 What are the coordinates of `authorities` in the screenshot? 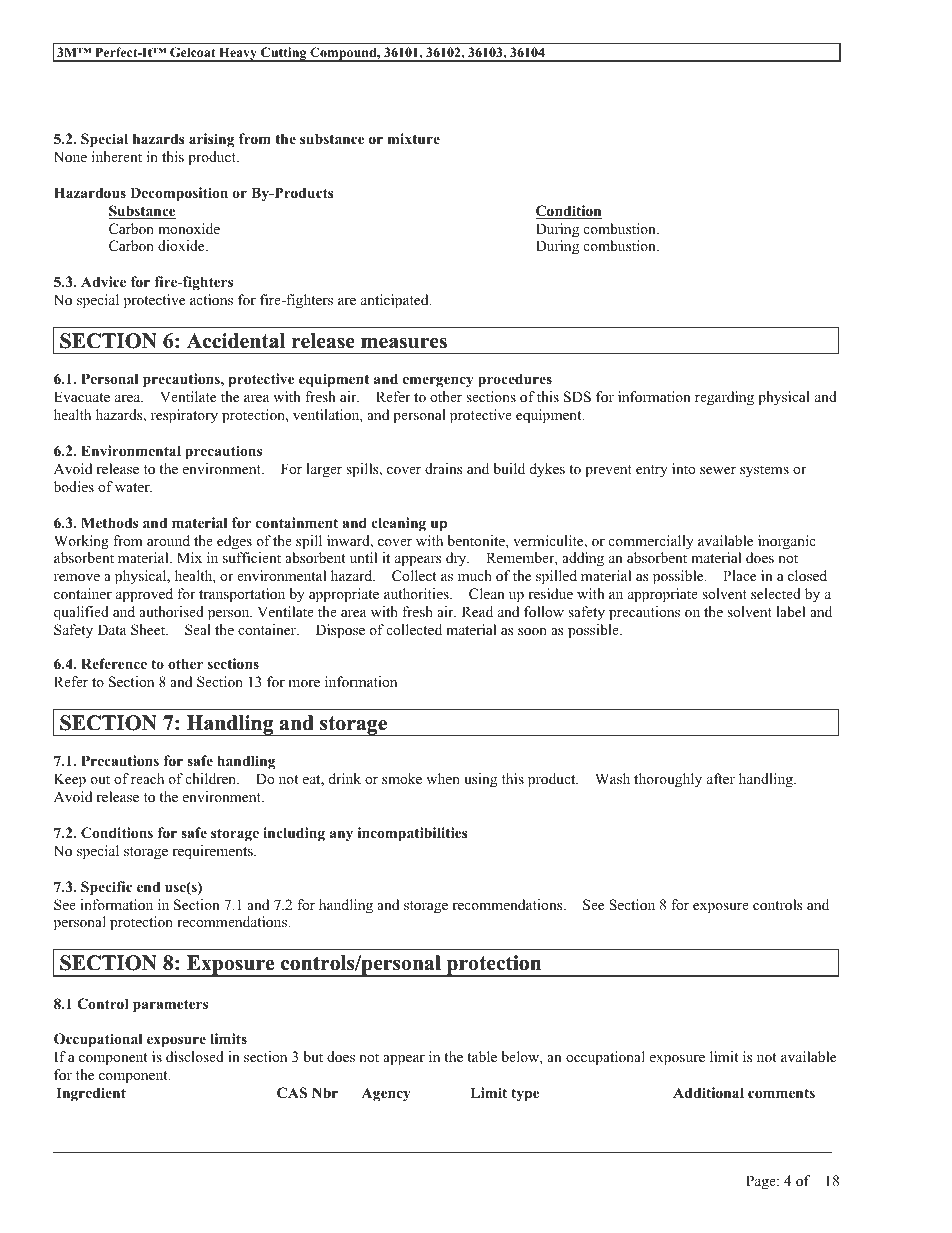 It's located at (417, 593).
